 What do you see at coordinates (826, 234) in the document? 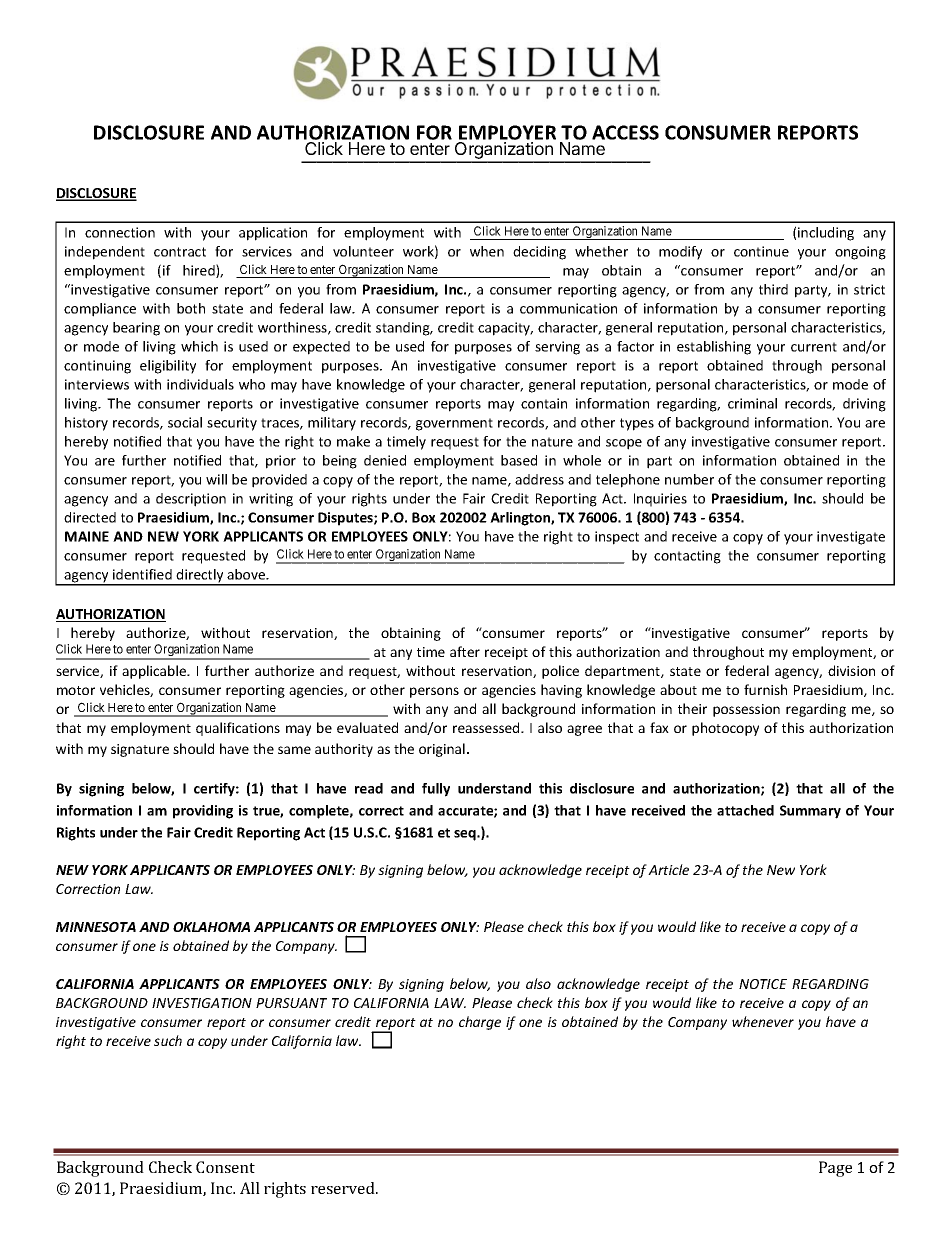
I see `including` at bounding box center [826, 234].
